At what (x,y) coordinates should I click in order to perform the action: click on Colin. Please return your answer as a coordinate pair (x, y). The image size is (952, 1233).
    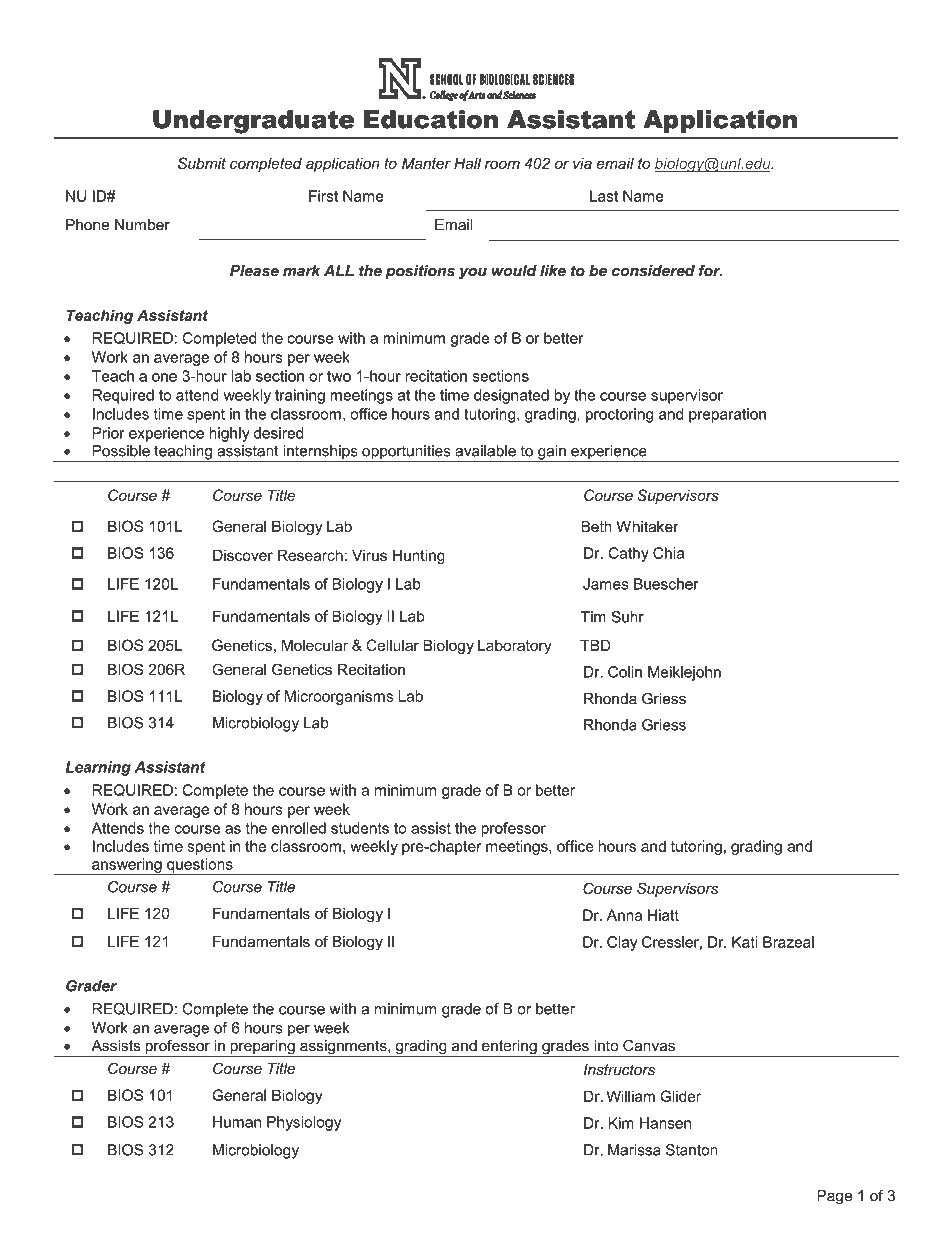
    Looking at the image, I should click on (625, 672).
